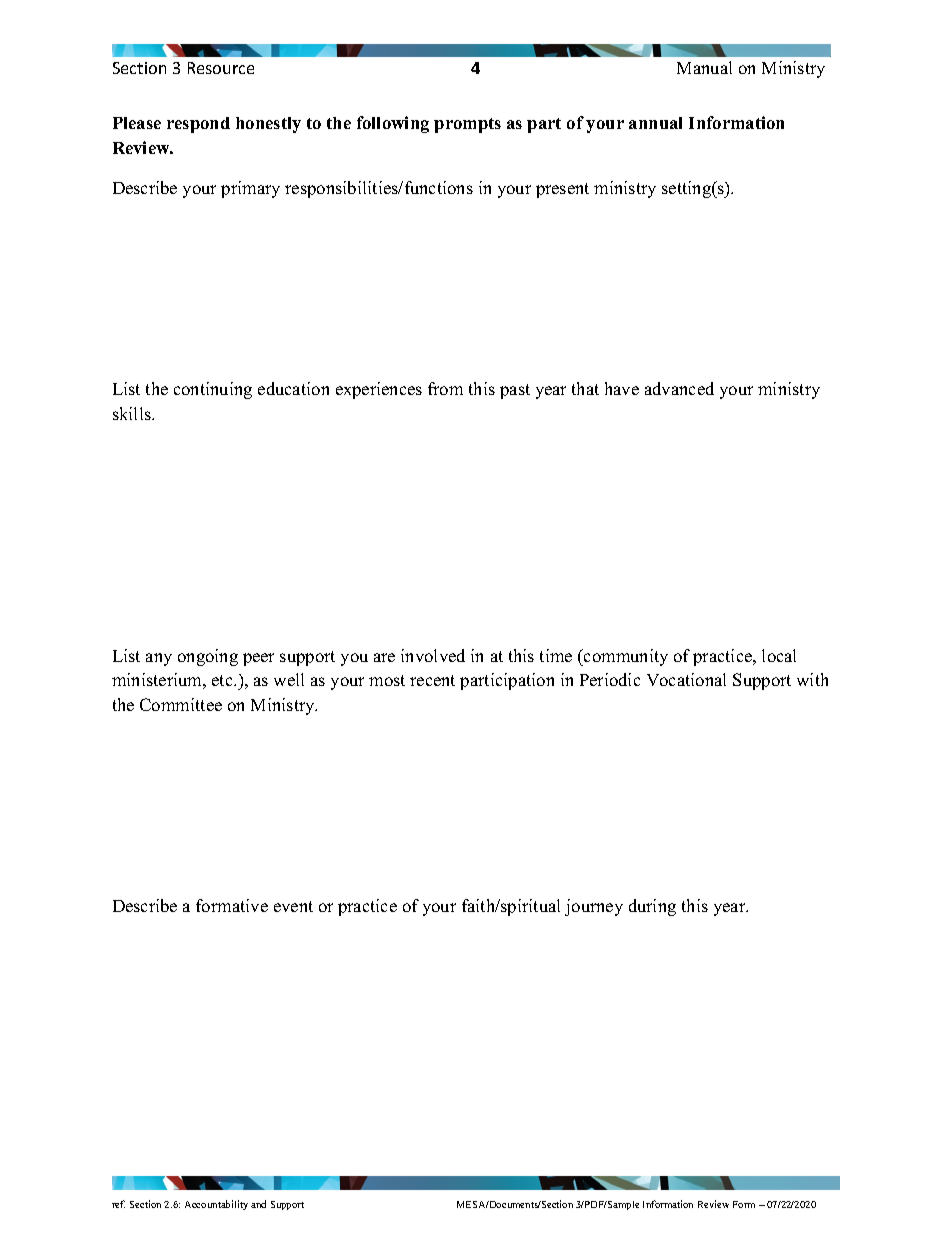 This document has width=952, height=1233. What do you see at coordinates (216, 1205) in the document?
I see `Accountability` at bounding box center [216, 1205].
